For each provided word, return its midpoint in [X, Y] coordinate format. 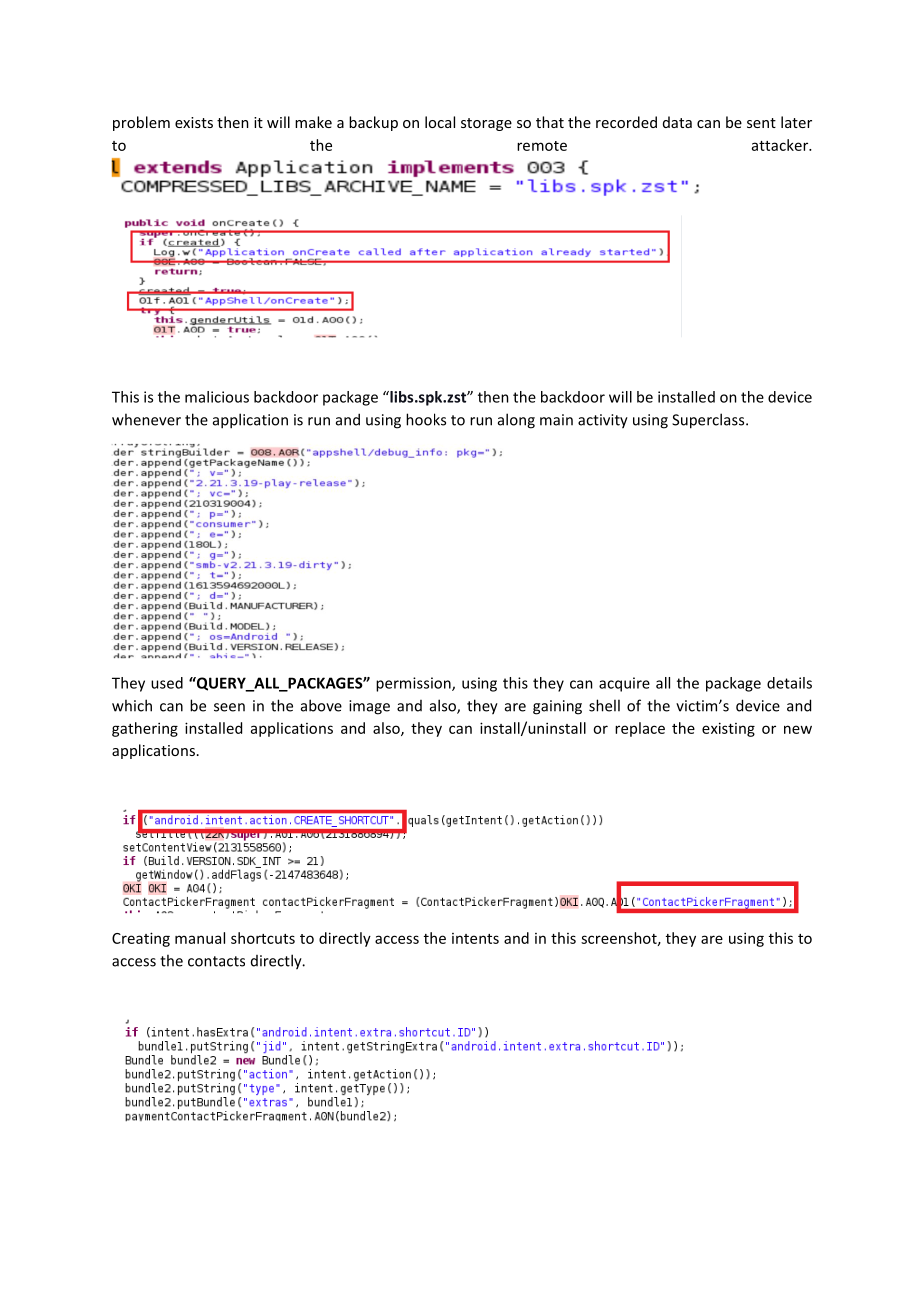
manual [200, 938]
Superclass [709, 421]
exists [194, 122]
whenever [146, 419]
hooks [426, 419]
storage [486, 124]
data [677, 122]
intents [475, 938]
